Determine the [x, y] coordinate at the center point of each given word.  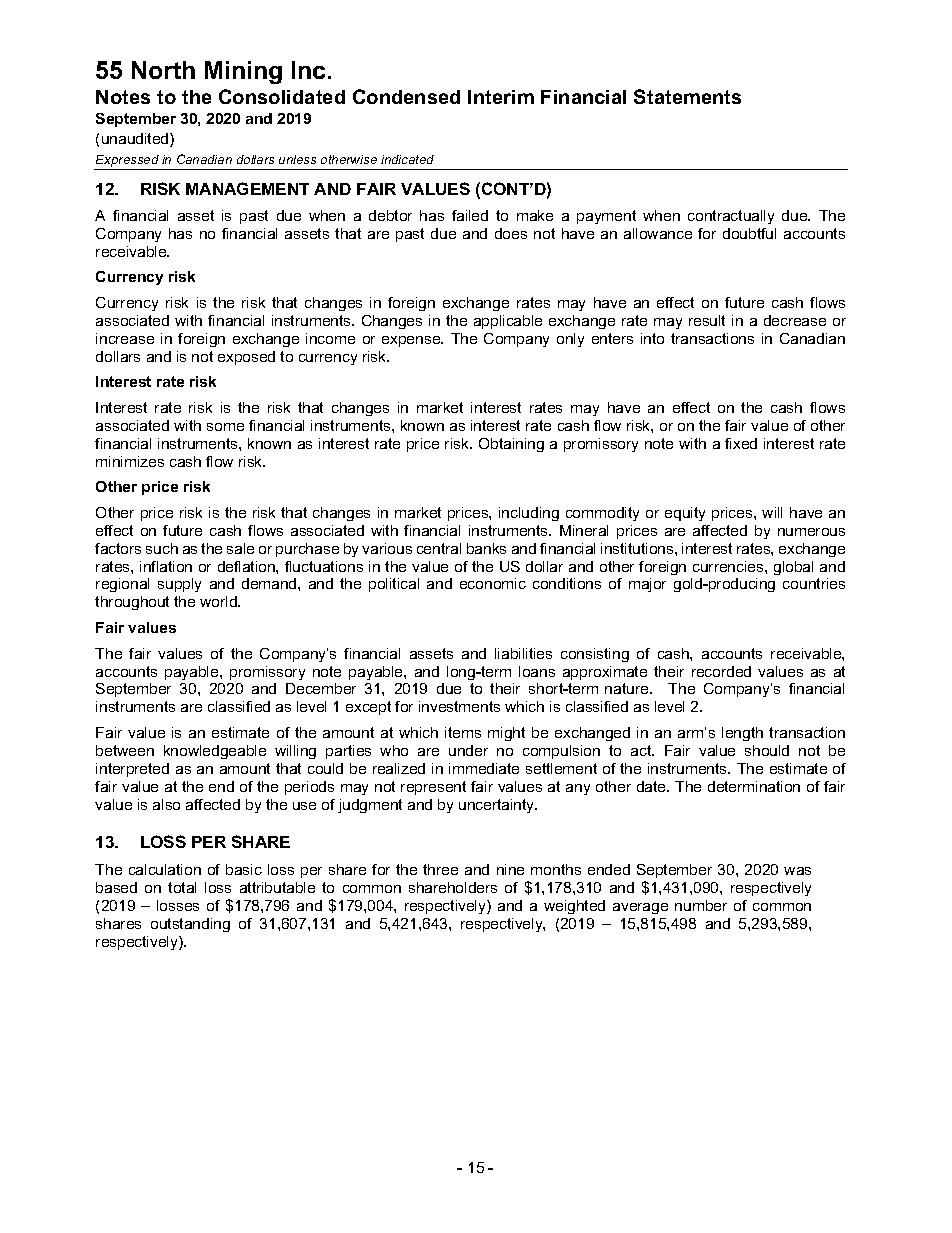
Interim [501, 97]
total [182, 887]
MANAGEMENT [247, 188]
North [163, 70]
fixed [741, 443]
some [225, 427]
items [463, 732]
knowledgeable [215, 752]
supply [179, 585]
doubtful [749, 233]
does [511, 233]
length [742, 734]
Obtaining [511, 445]
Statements [687, 96]
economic [493, 583]
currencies [729, 566]
